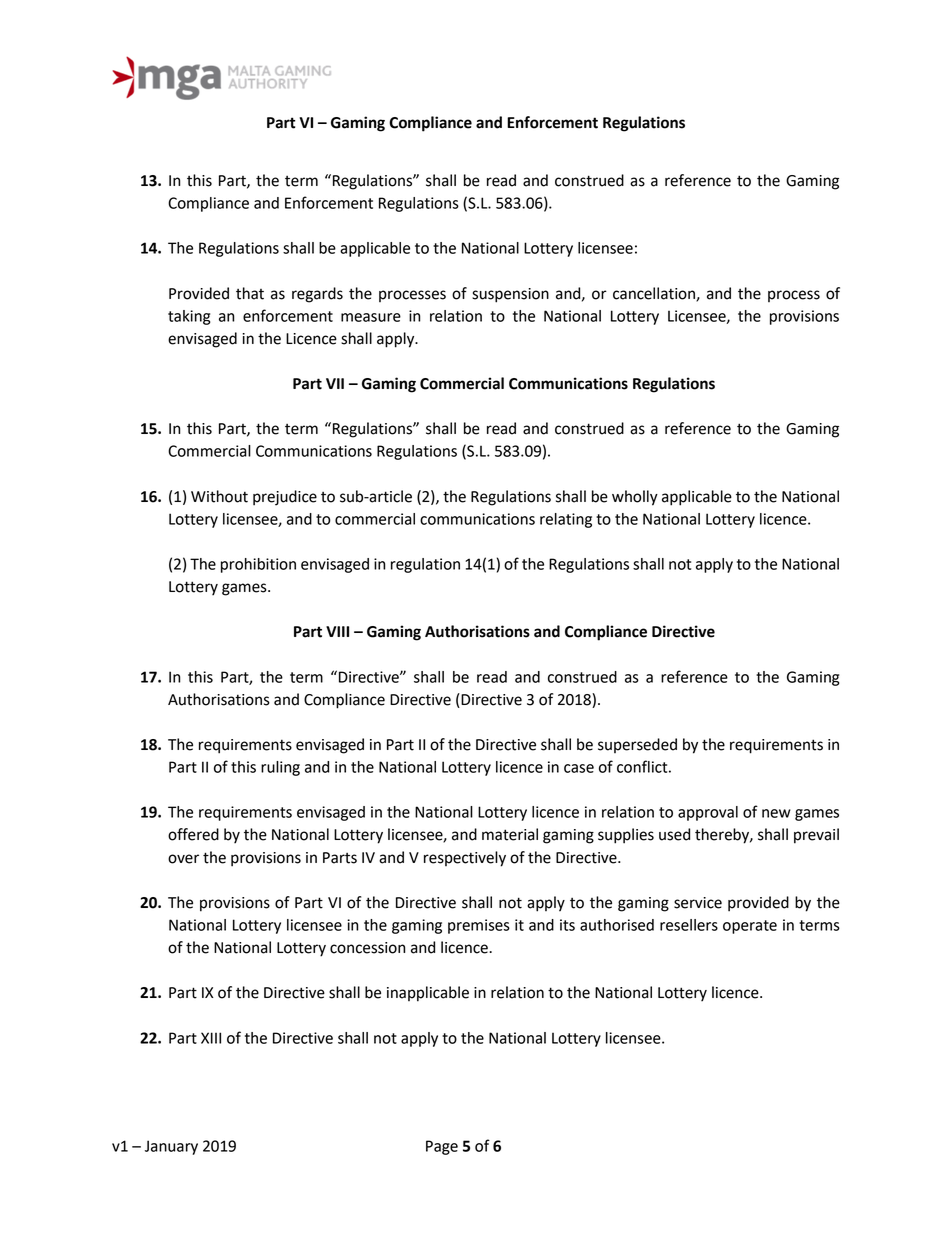 The width and height of the page is (952, 1233). I want to click on superseded, so click(637, 745).
